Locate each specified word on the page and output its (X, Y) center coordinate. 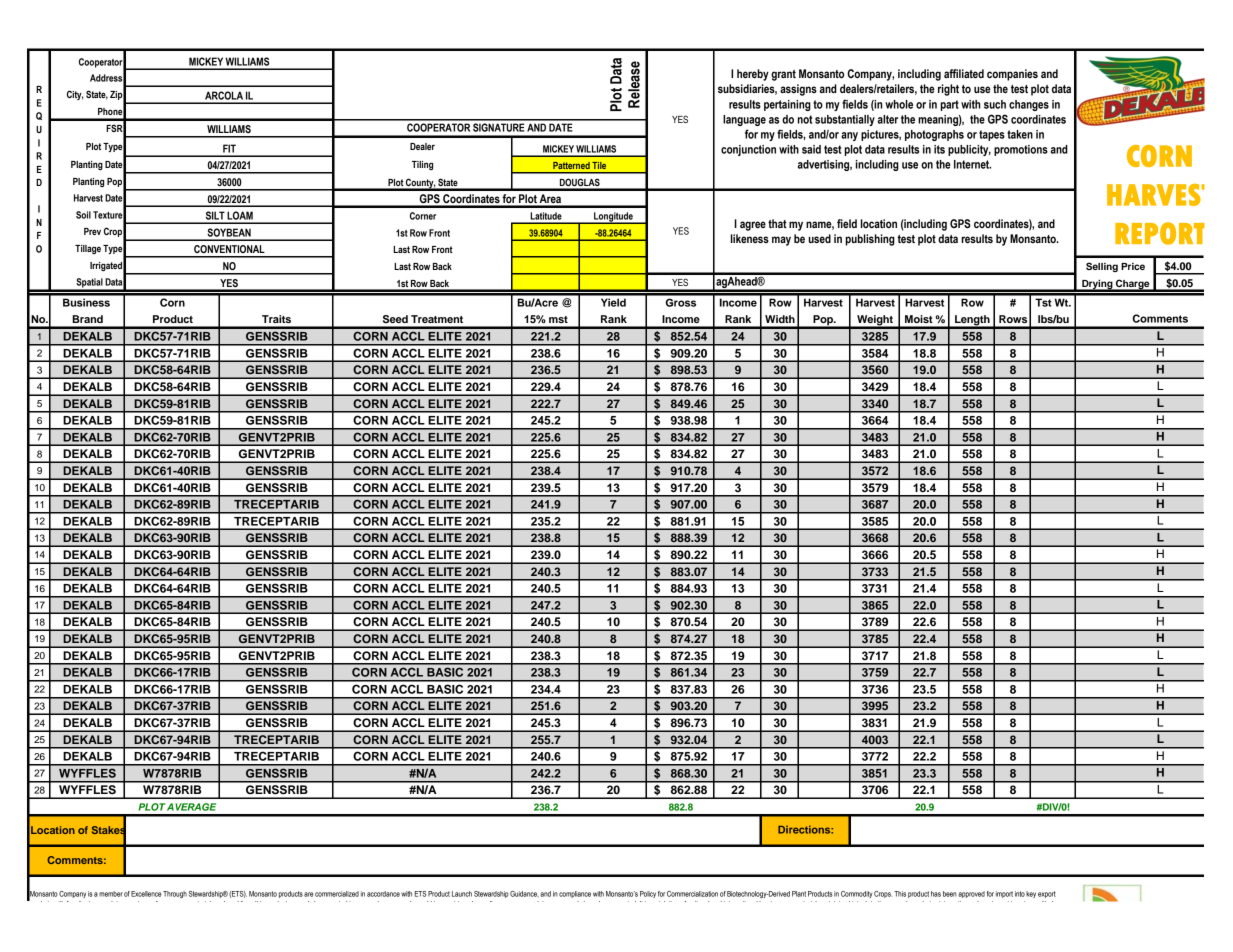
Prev (92, 231)
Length (972, 321)
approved (971, 894)
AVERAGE (191, 807)
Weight (875, 321)
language (744, 120)
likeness (750, 238)
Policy (648, 894)
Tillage (88, 249)
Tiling (422, 165)
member (111, 894)
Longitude (613, 218)
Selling (1102, 267)
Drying (1097, 285)
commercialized (337, 894)
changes (1029, 105)
